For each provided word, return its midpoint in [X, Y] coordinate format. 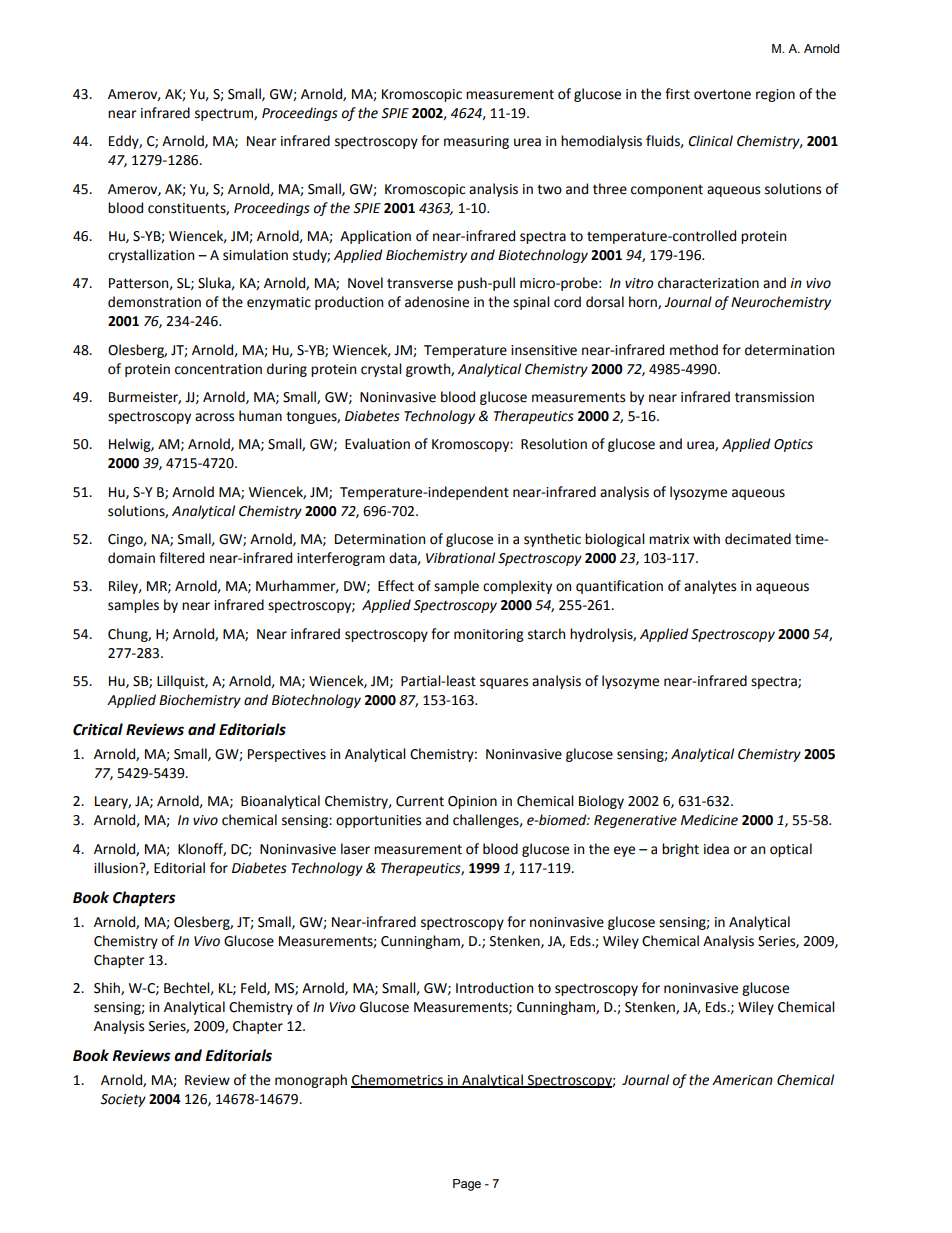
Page [467, 1185]
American [742, 1080]
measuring [476, 142]
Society [123, 1100]
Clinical [710, 141]
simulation [255, 255]
